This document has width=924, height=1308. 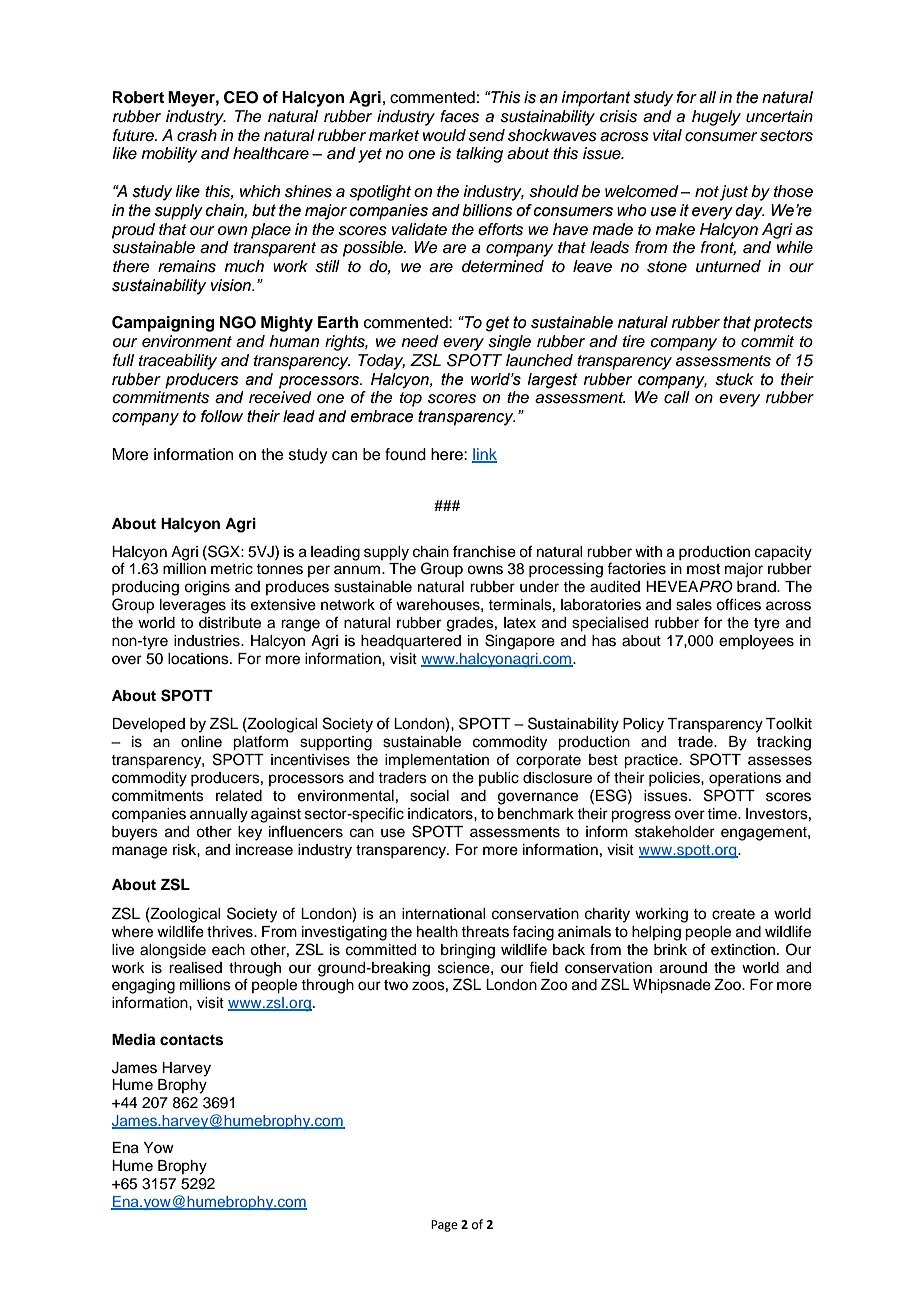 What do you see at coordinates (222, 416) in the document?
I see `follow` at bounding box center [222, 416].
